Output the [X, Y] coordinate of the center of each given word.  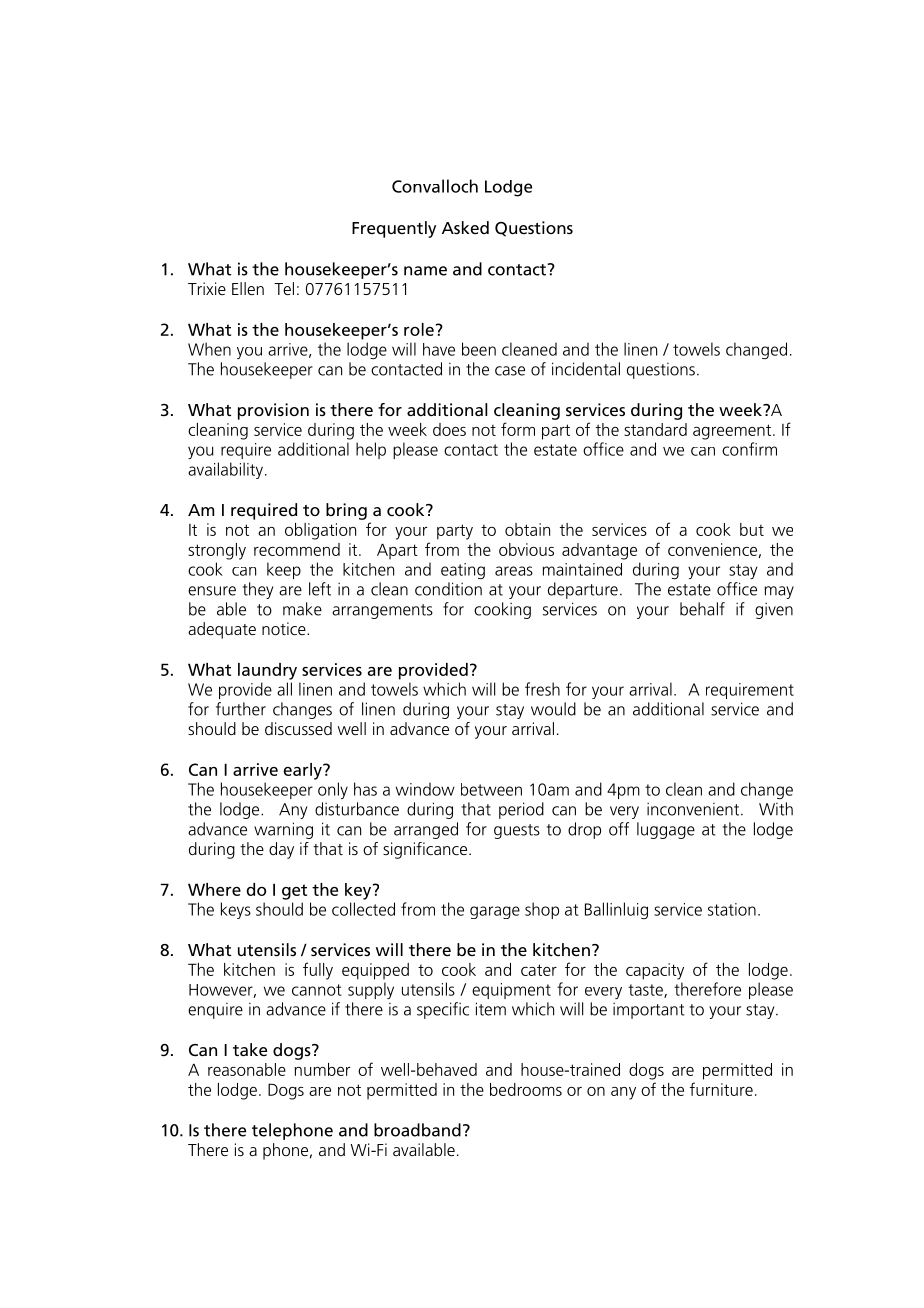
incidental [586, 369]
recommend [297, 549]
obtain [527, 529]
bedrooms [526, 1089]
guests [517, 831]
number [322, 1069]
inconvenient [694, 809]
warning [283, 830]
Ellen [248, 288]
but [752, 529]
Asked [465, 227]
